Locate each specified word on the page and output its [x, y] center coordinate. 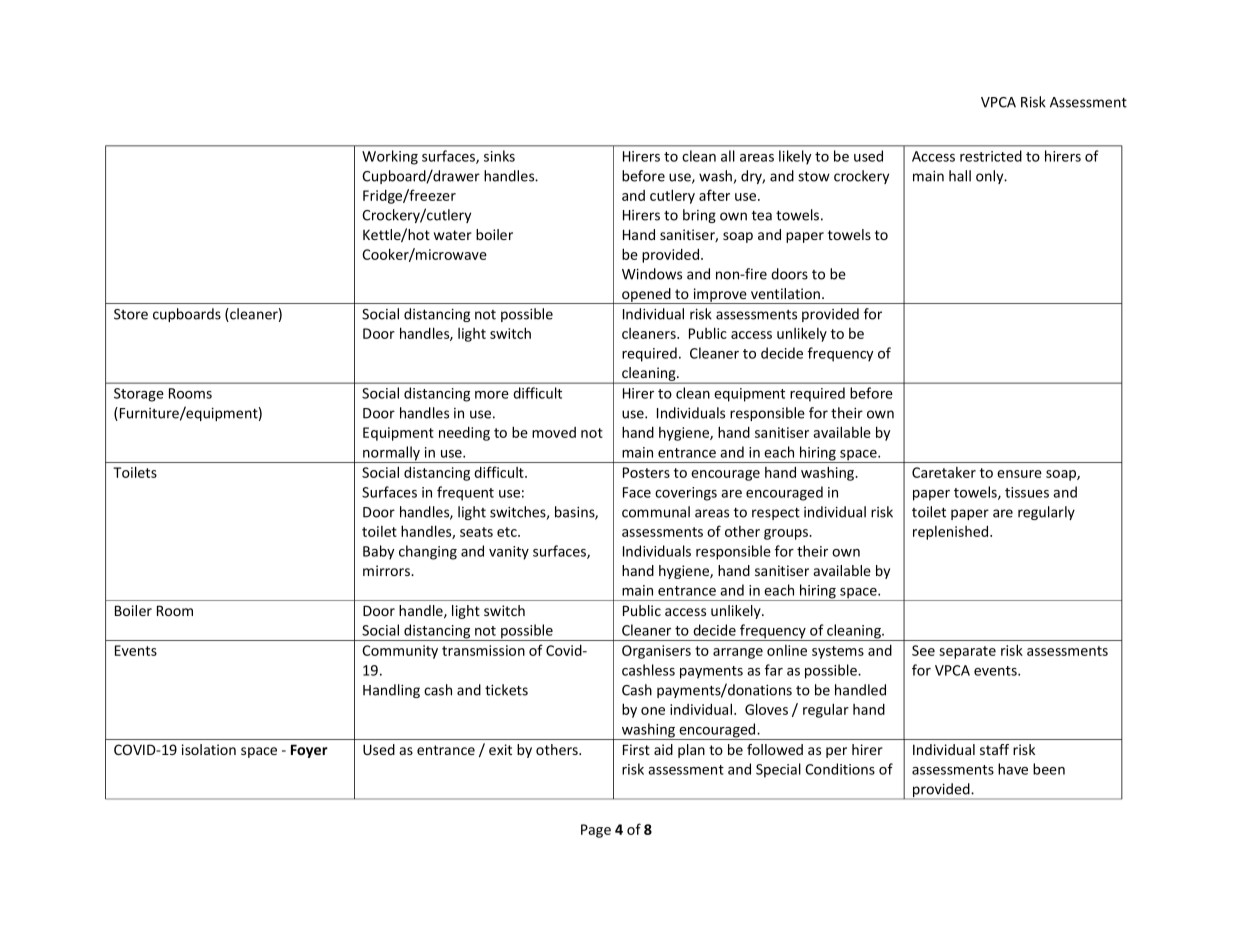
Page [596, 831]
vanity [509, 553]
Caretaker [944, 472]
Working [390, 157]
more [492, 395]
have [1013, 769]
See [923, 650]
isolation [209, 749]
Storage [139, 395]
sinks [499, 156]
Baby [379, 552]
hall [960, 176]
